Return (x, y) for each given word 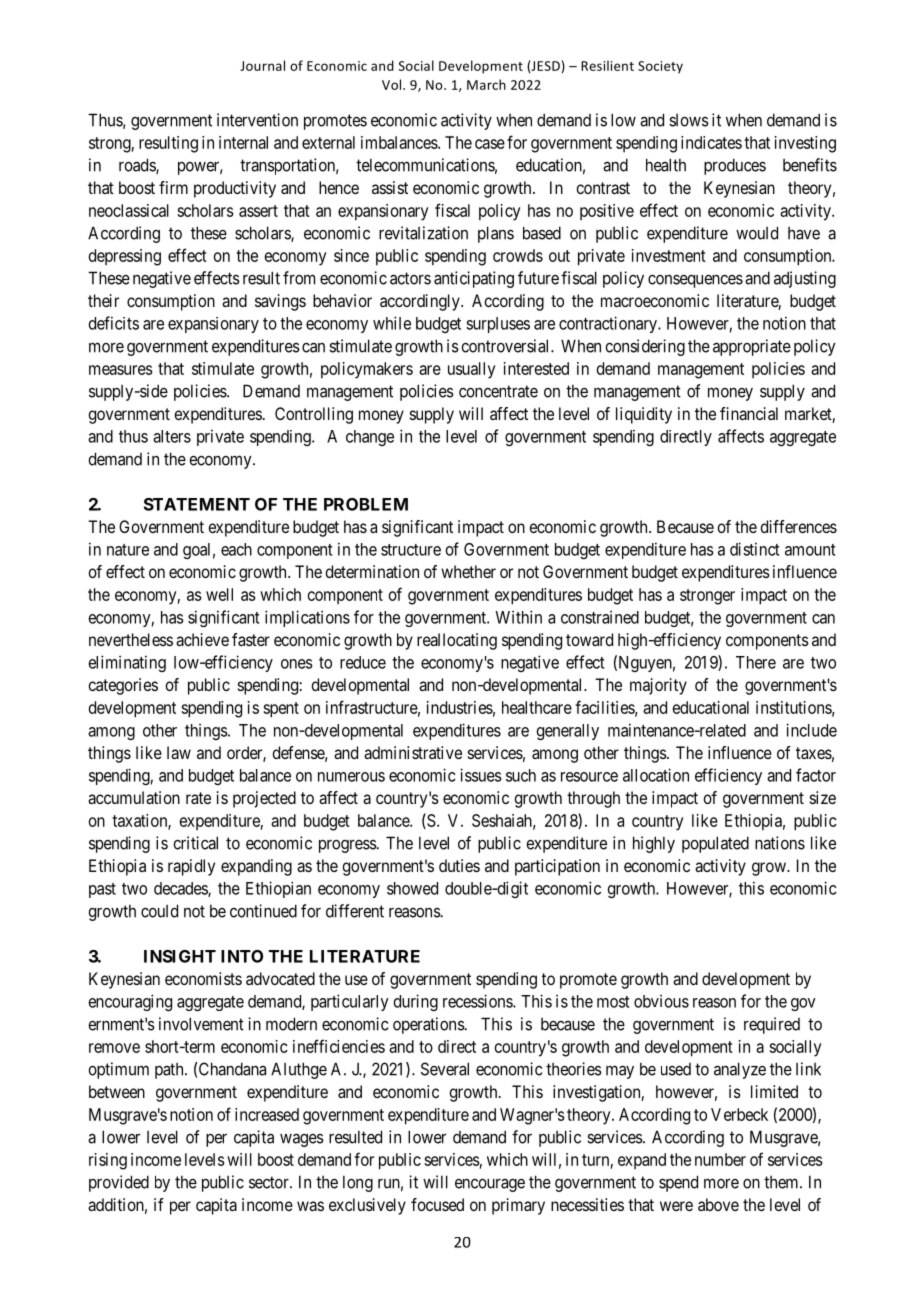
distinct (755, 549)
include (811, 730)
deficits (114, 323)
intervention (257, 120)
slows (689, 120)
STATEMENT (197, 504)
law (179, 752)
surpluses (498, 325)
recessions (478, 1001)
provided (119, 1183)
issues (481, 775)
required (772, 1025)
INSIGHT (180, 956)
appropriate (752, 347)
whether (468, 571)
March (486, 84)
